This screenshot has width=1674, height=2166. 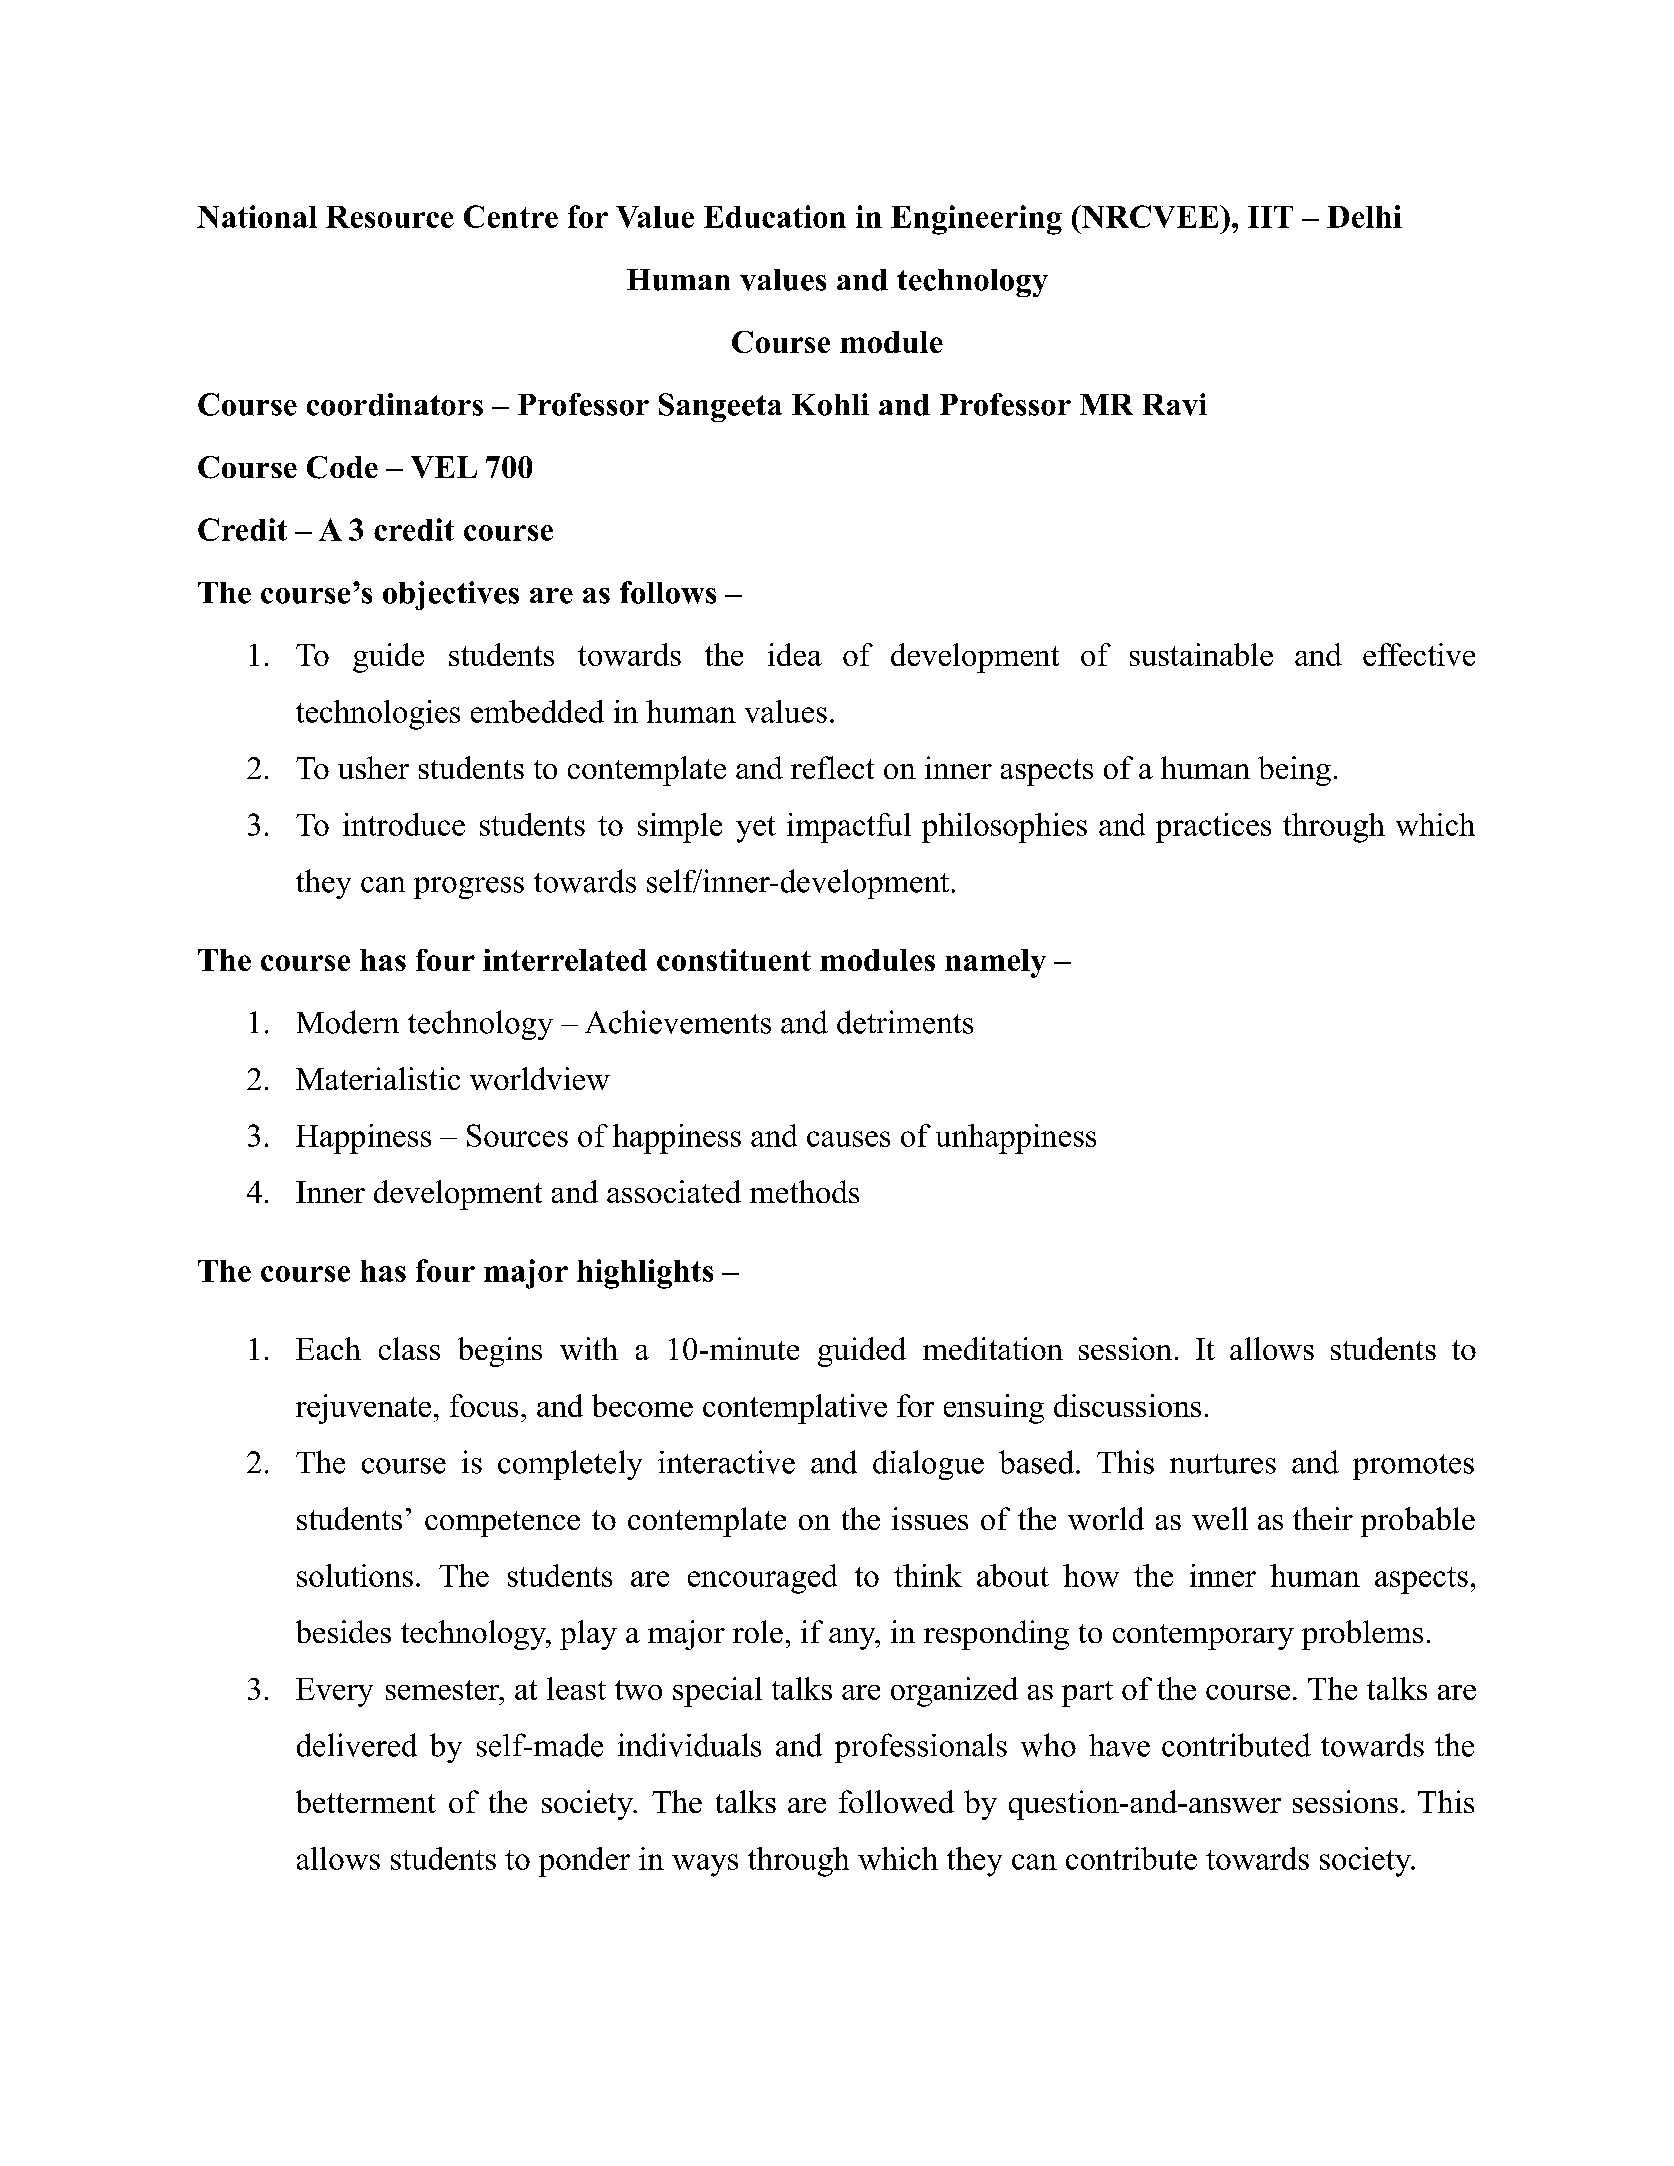 I want to click on Modern, so click(x=348, y=1022).
